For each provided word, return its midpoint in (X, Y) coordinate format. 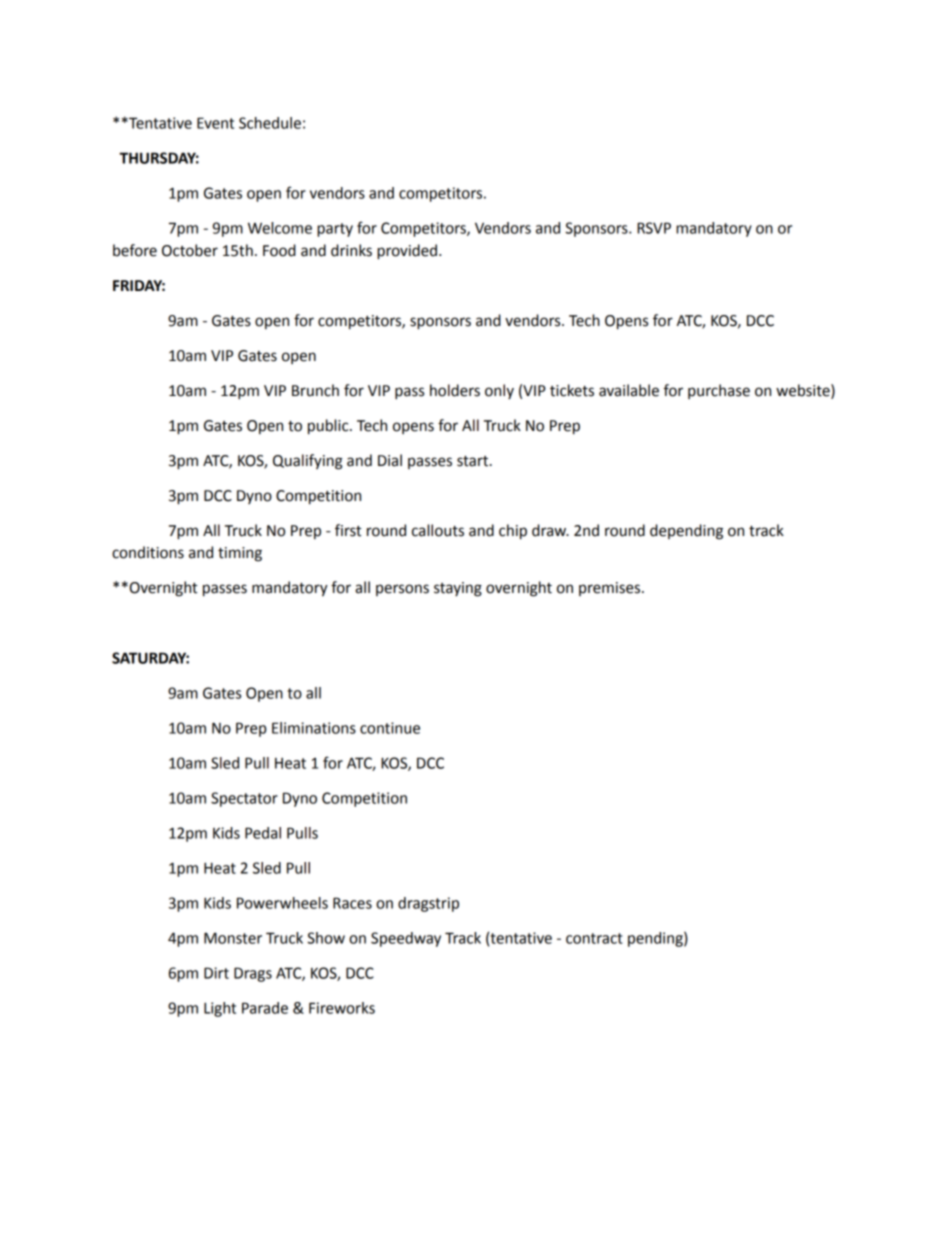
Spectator (244, 799)
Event (215, 123)
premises (611, 589)
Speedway (406, 939)
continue (390, 728)
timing (240, 554)
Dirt (216, 973)
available (629, 390)
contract (594, 938)
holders (455, 390)
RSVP (654, 228)
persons (402, 590)
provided (407, 252)
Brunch (315, 390)
